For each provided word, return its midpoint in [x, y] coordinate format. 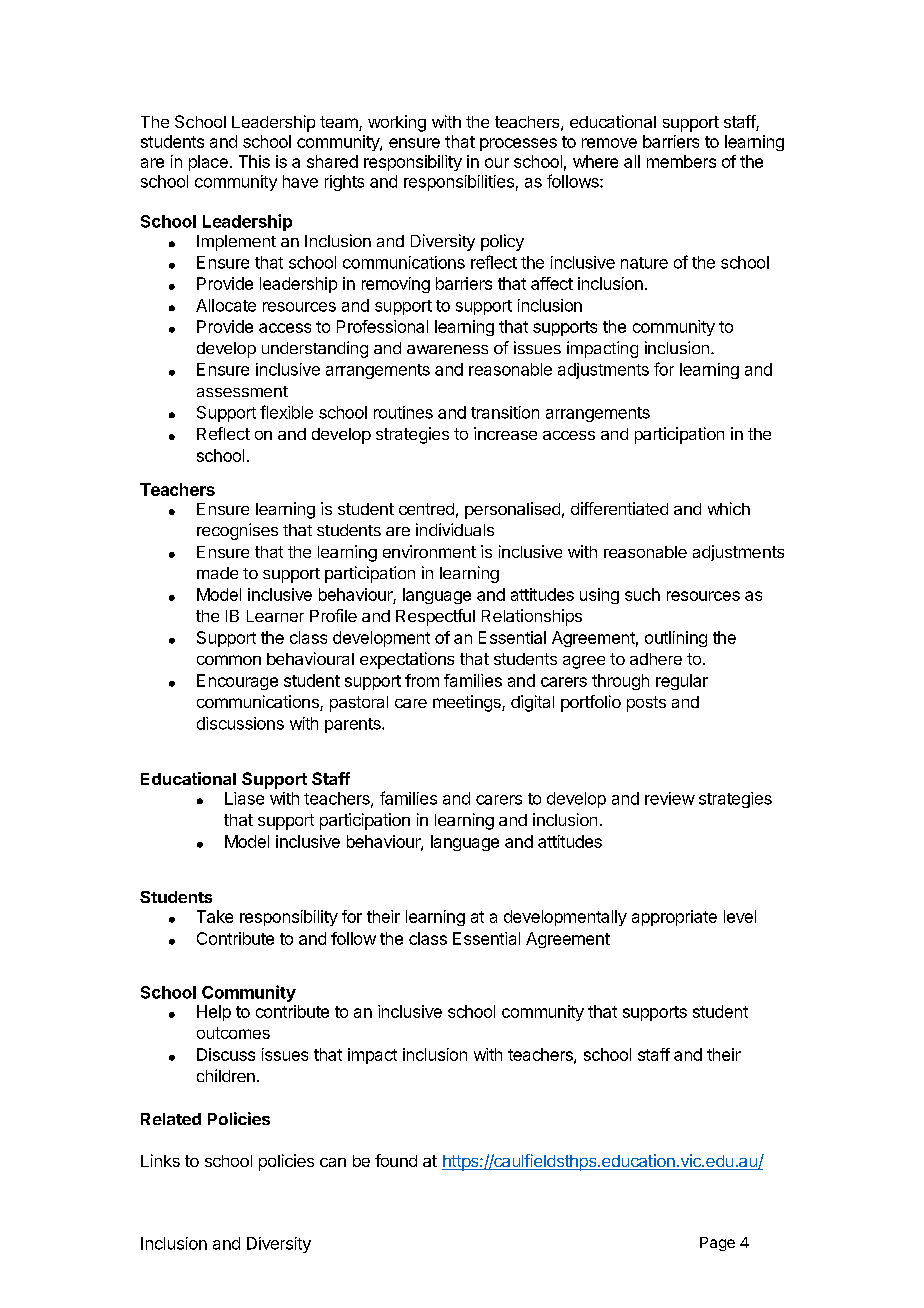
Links [160, 1160]
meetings [468, 703]
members [681, 161]
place [208, 163]
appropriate [674, 918]
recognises [237, 531]
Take [215, 916]
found [396, 1160]
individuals [455, 529]
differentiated [619, 508]
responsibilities [459, 183]
